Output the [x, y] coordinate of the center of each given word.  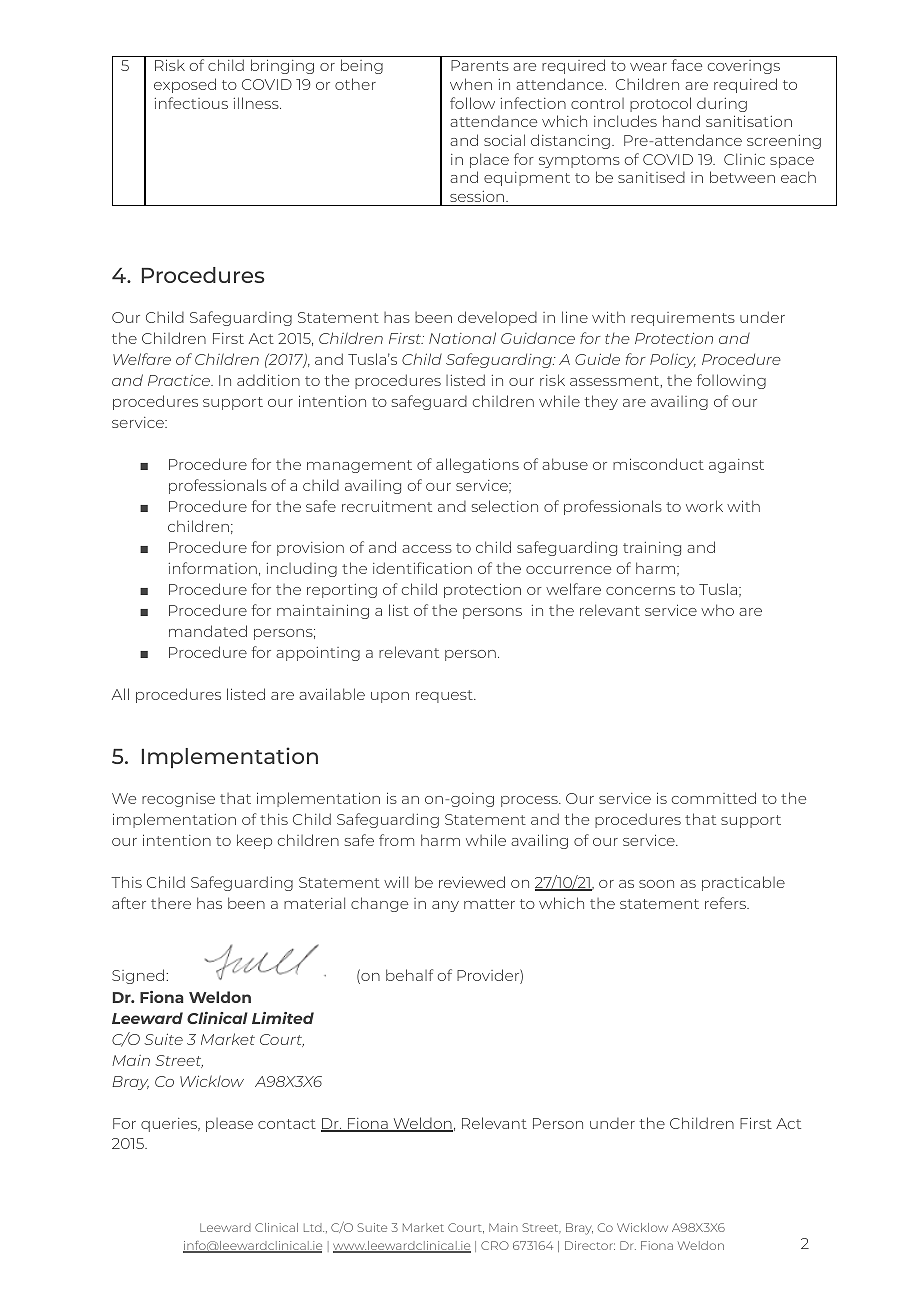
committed [714, 798]
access [427, 549]
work [704, 506]
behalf [409, 975]
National [462, 338]
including [302, 570]
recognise [178, 800]
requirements [683, 319]
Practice [180, 380]
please [229, 1125]
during [722, 105]
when [471, 84]
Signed [139, 976]
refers [726, 903]
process [530, 801]
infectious [191, 103]
